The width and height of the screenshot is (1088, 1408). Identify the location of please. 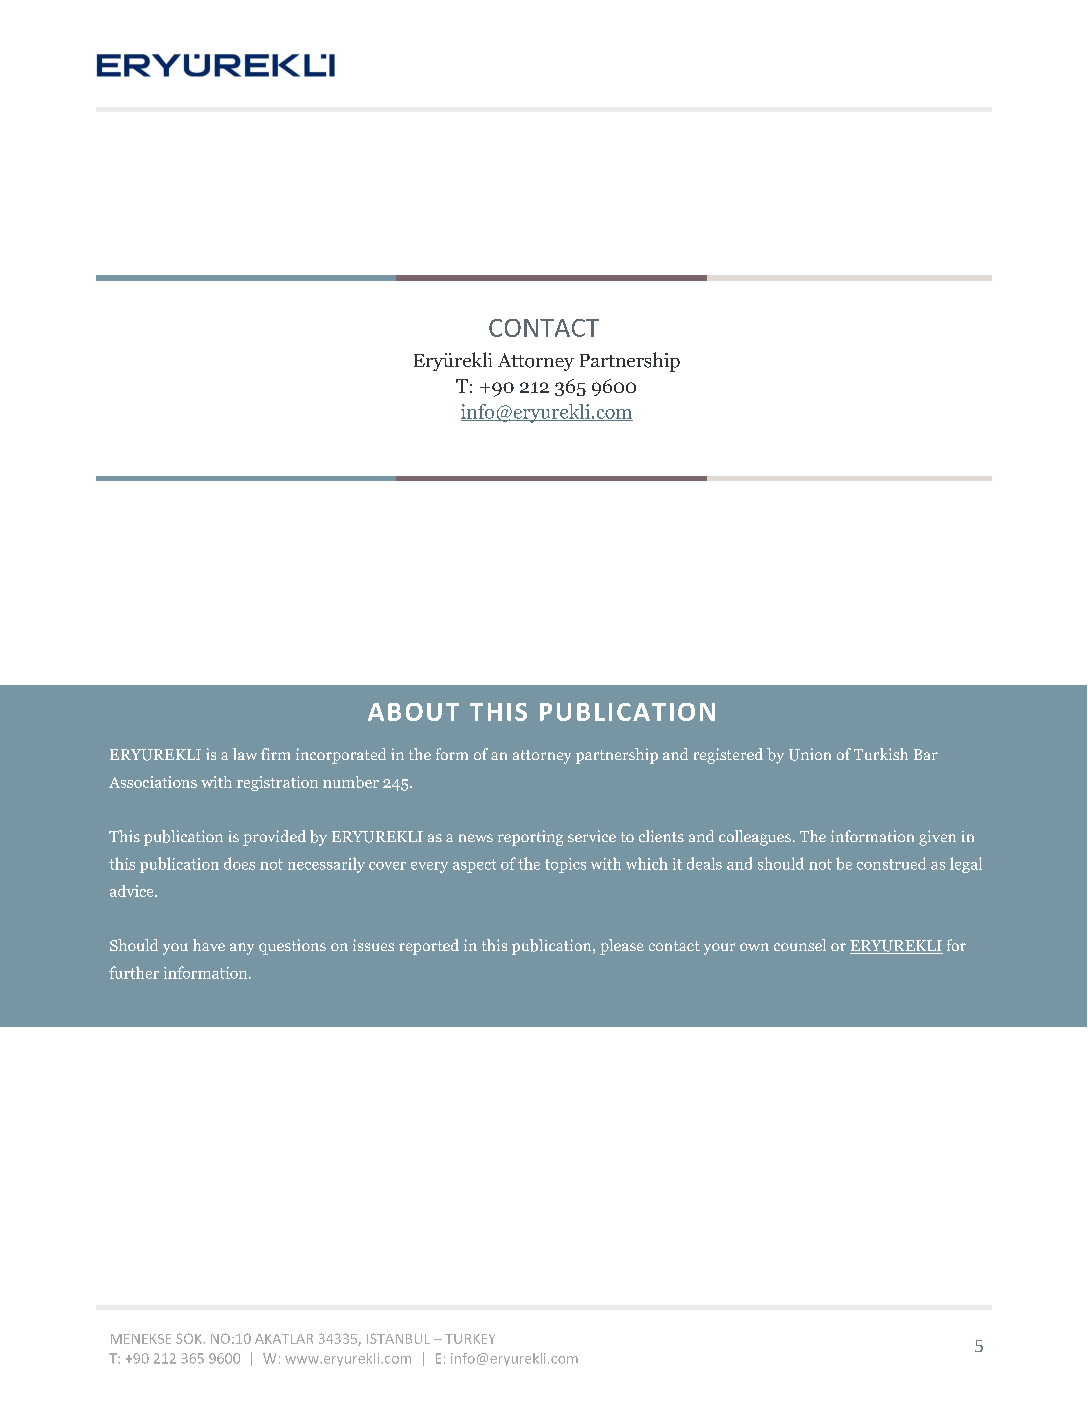
(622, 947).
